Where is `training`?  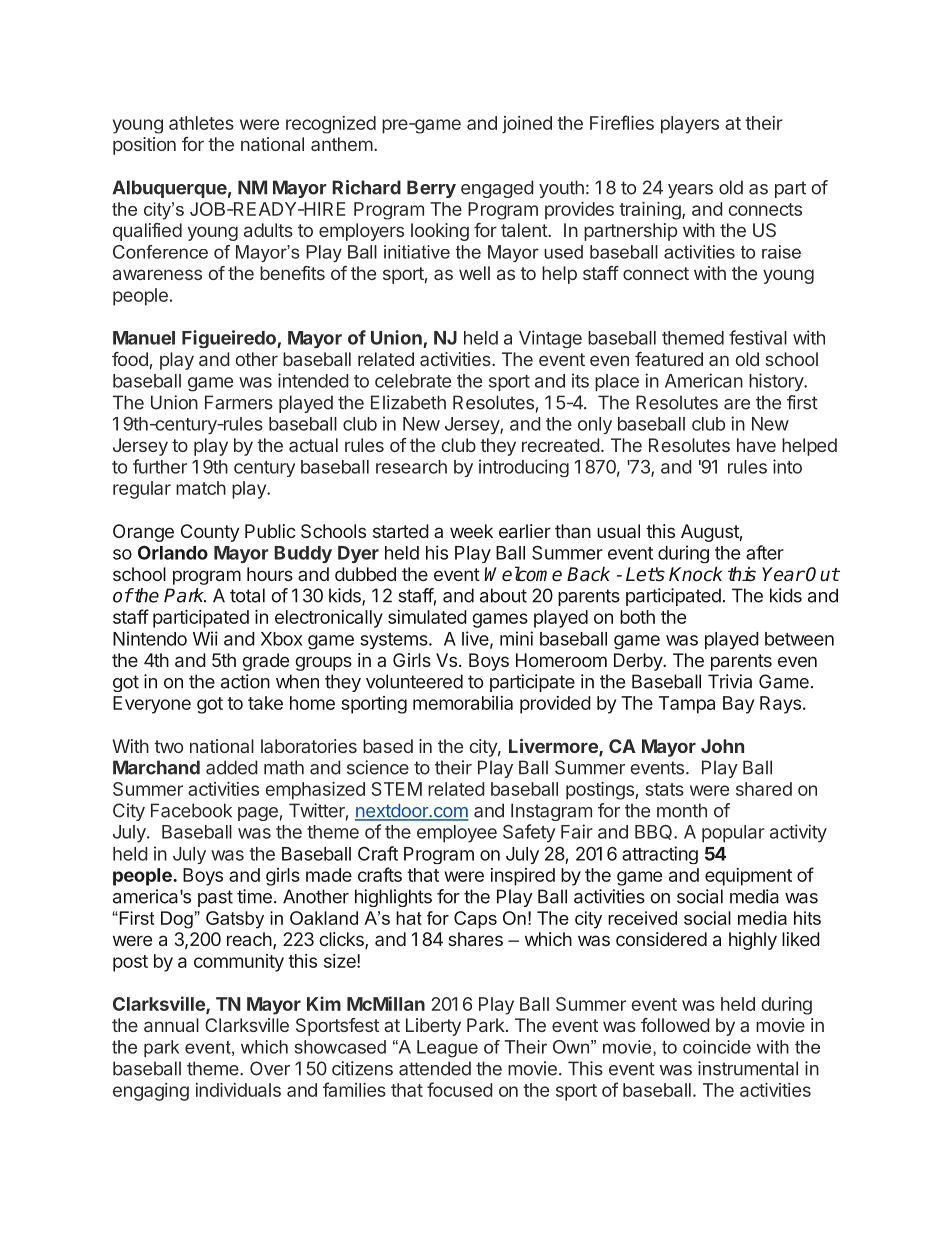
training is located at coordinates (650, 211).
